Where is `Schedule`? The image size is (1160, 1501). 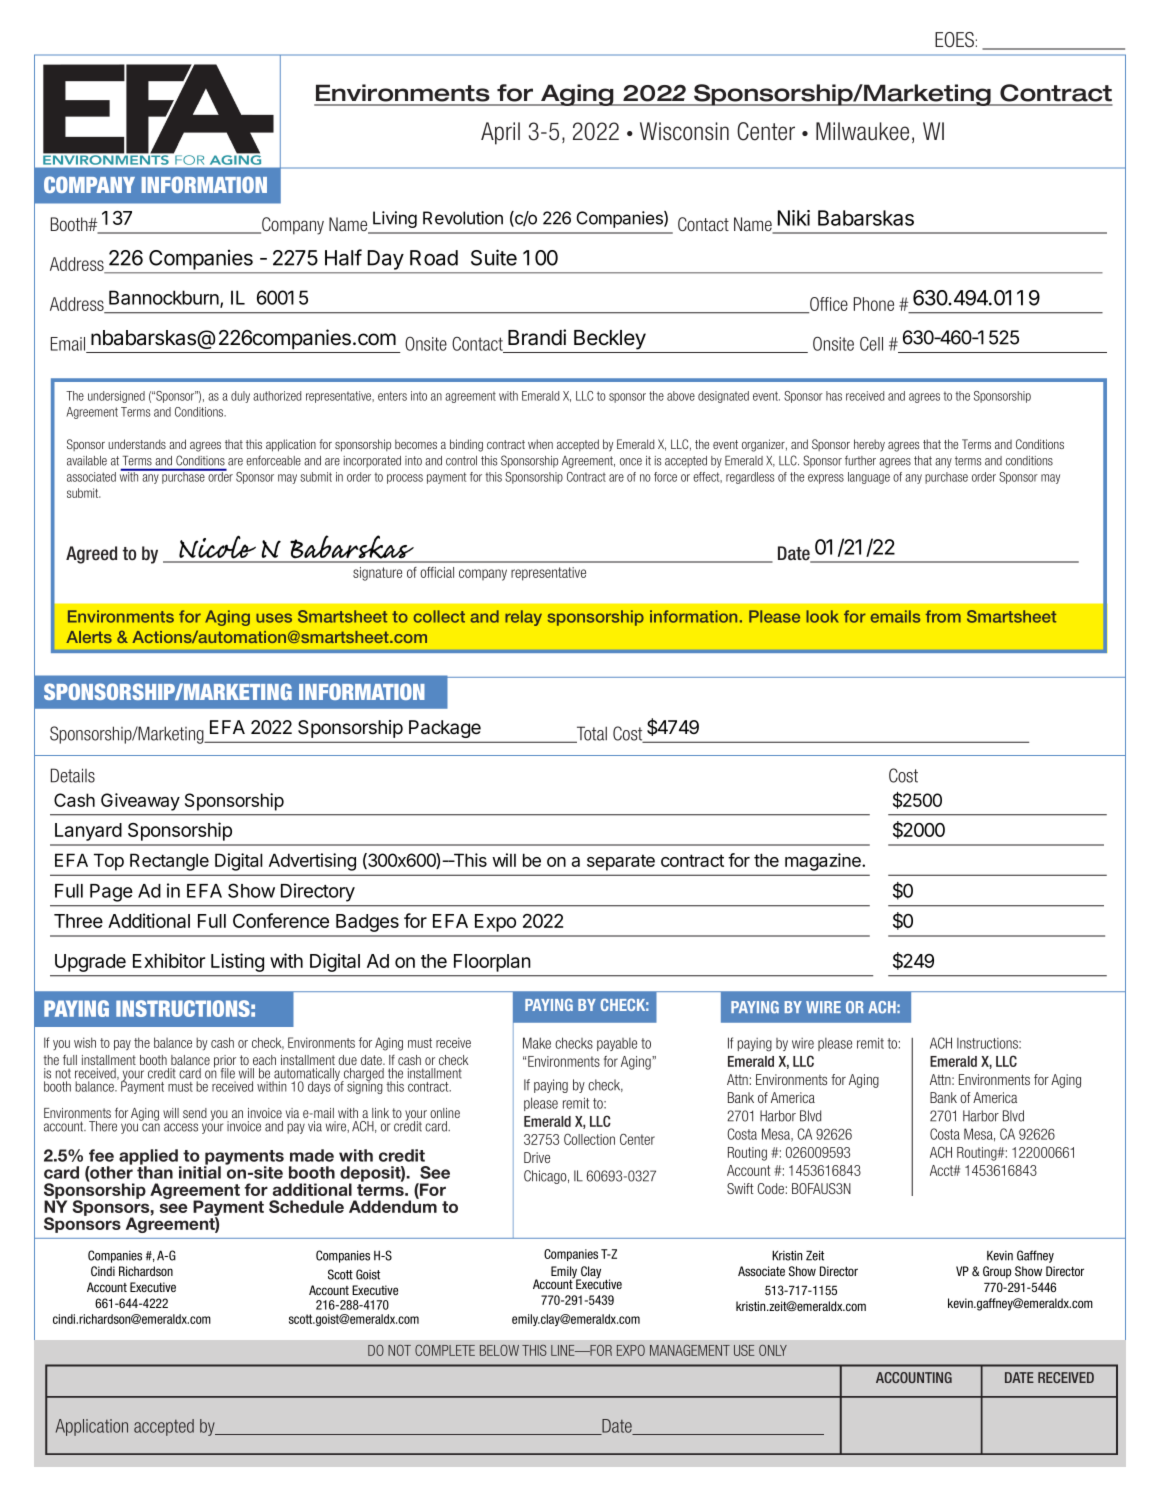 Schedule is located at coordinates (306, 1206).
